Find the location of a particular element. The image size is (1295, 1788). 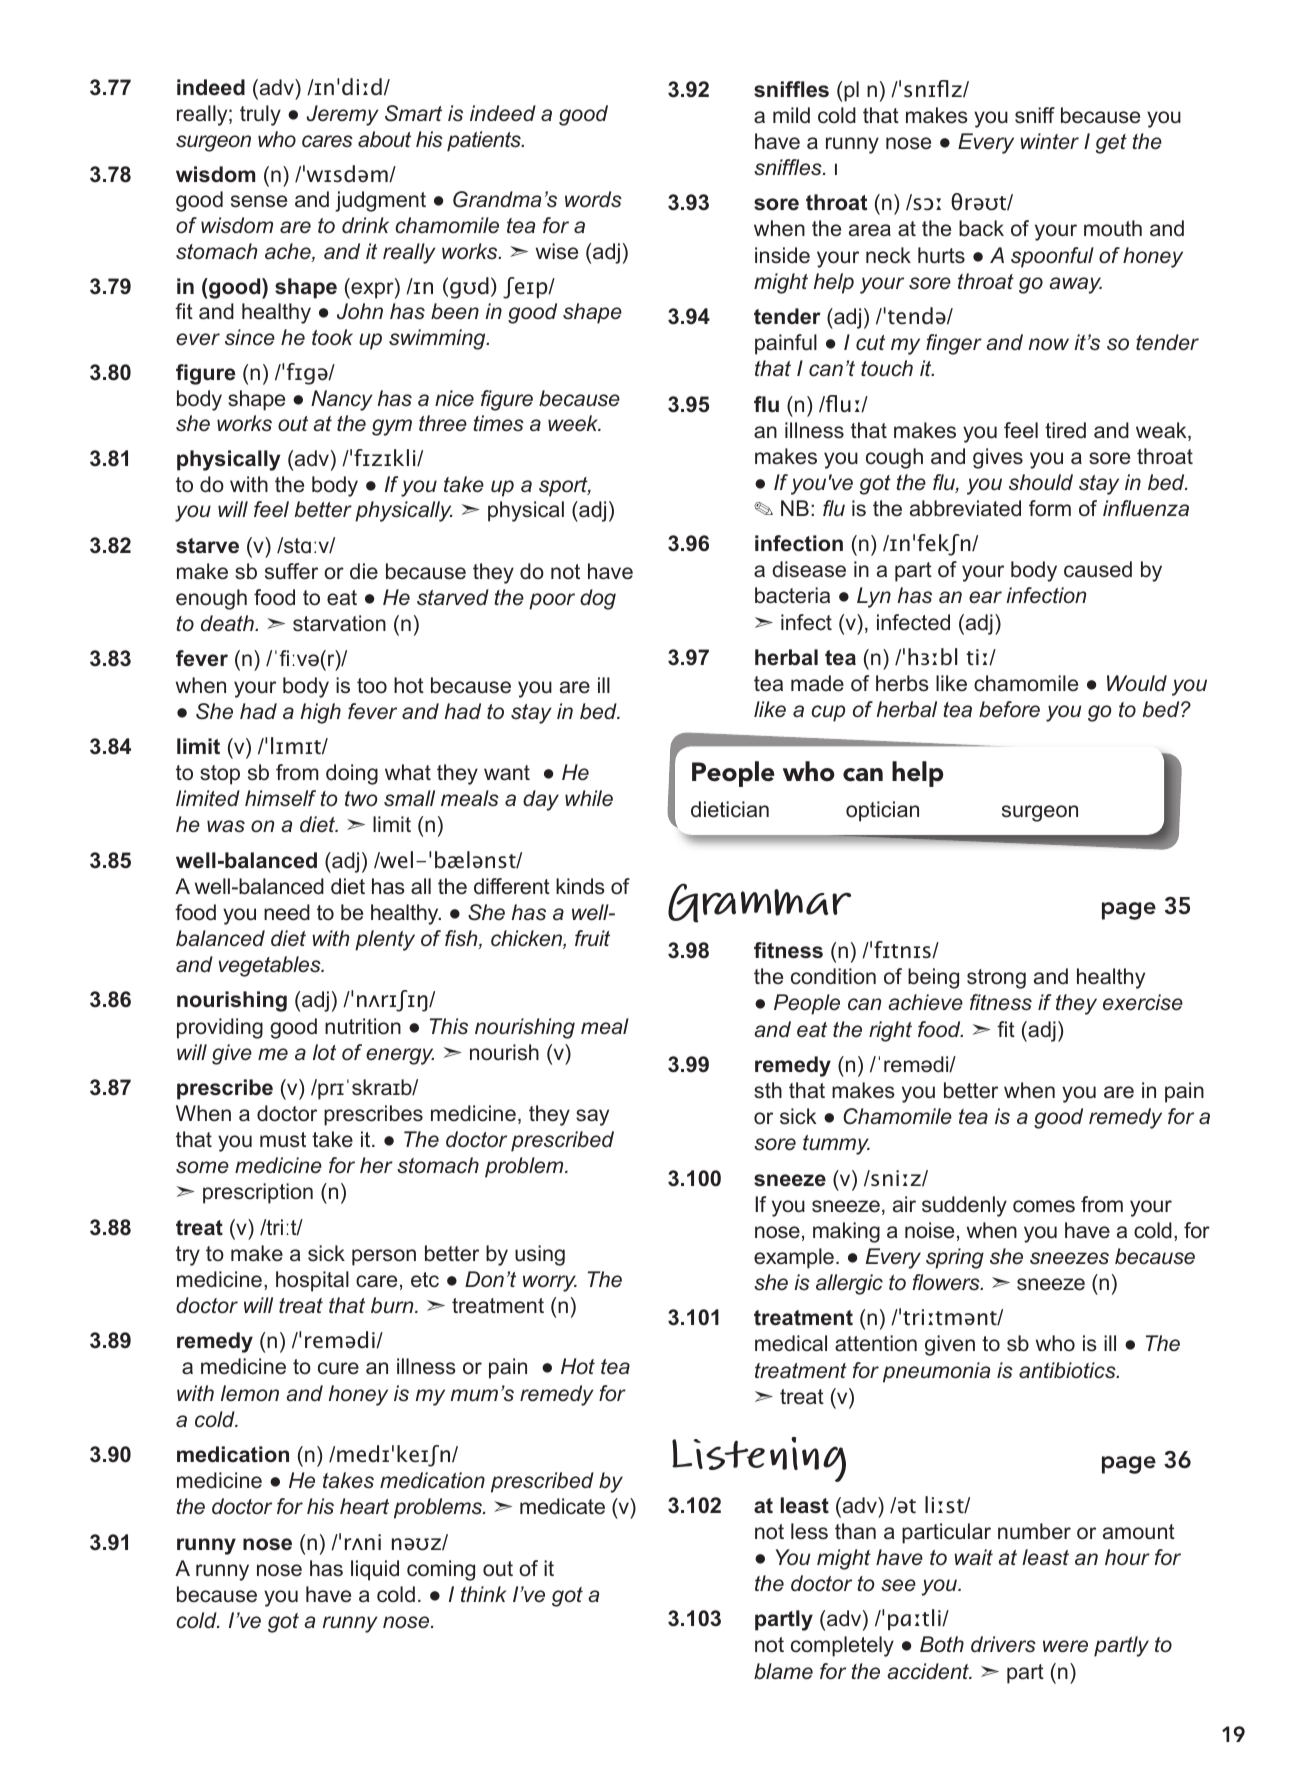

winter is located at coordinates (1049, 141).
